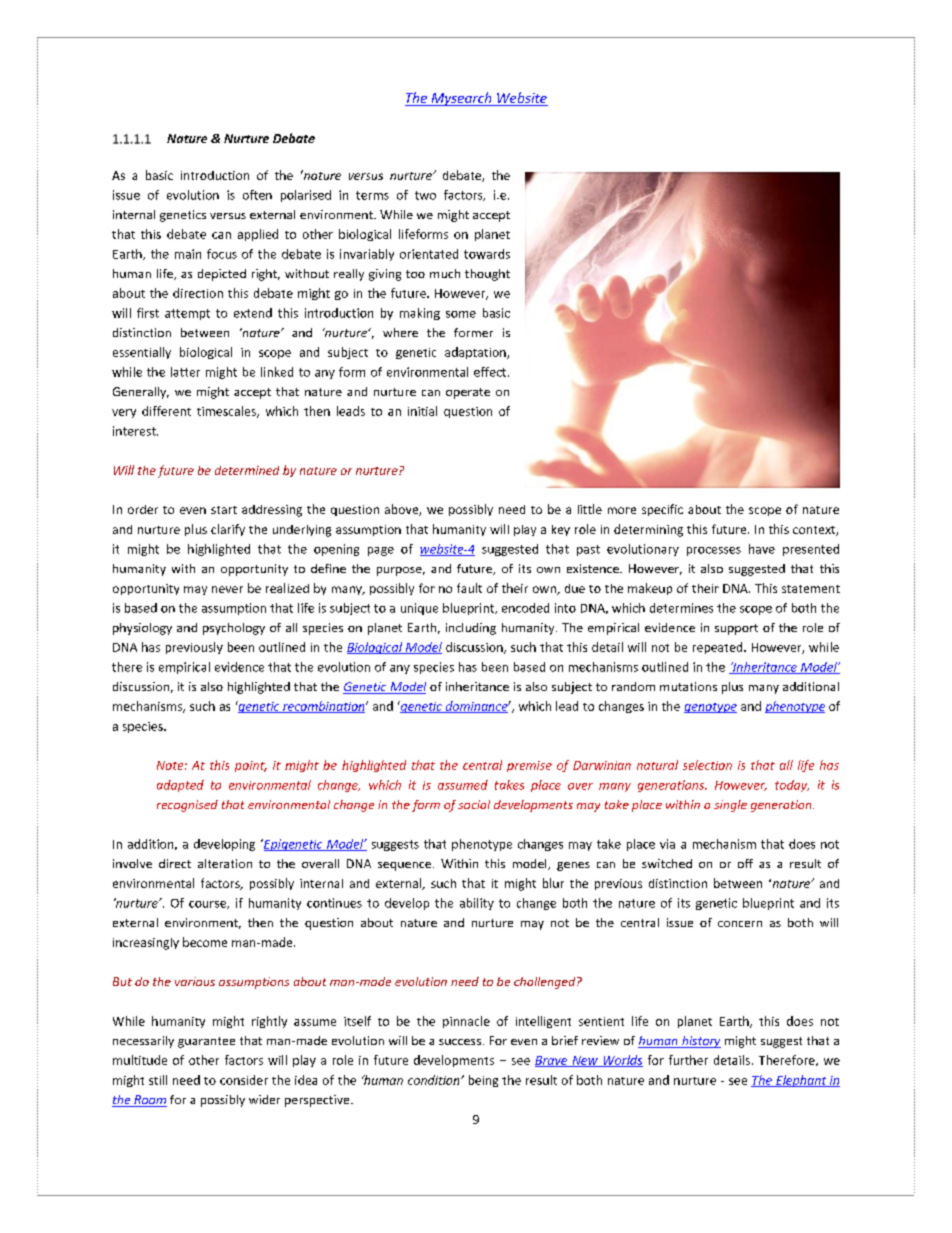 The image size is (952, 1233). I want to click on towards, so click(487, 254).
